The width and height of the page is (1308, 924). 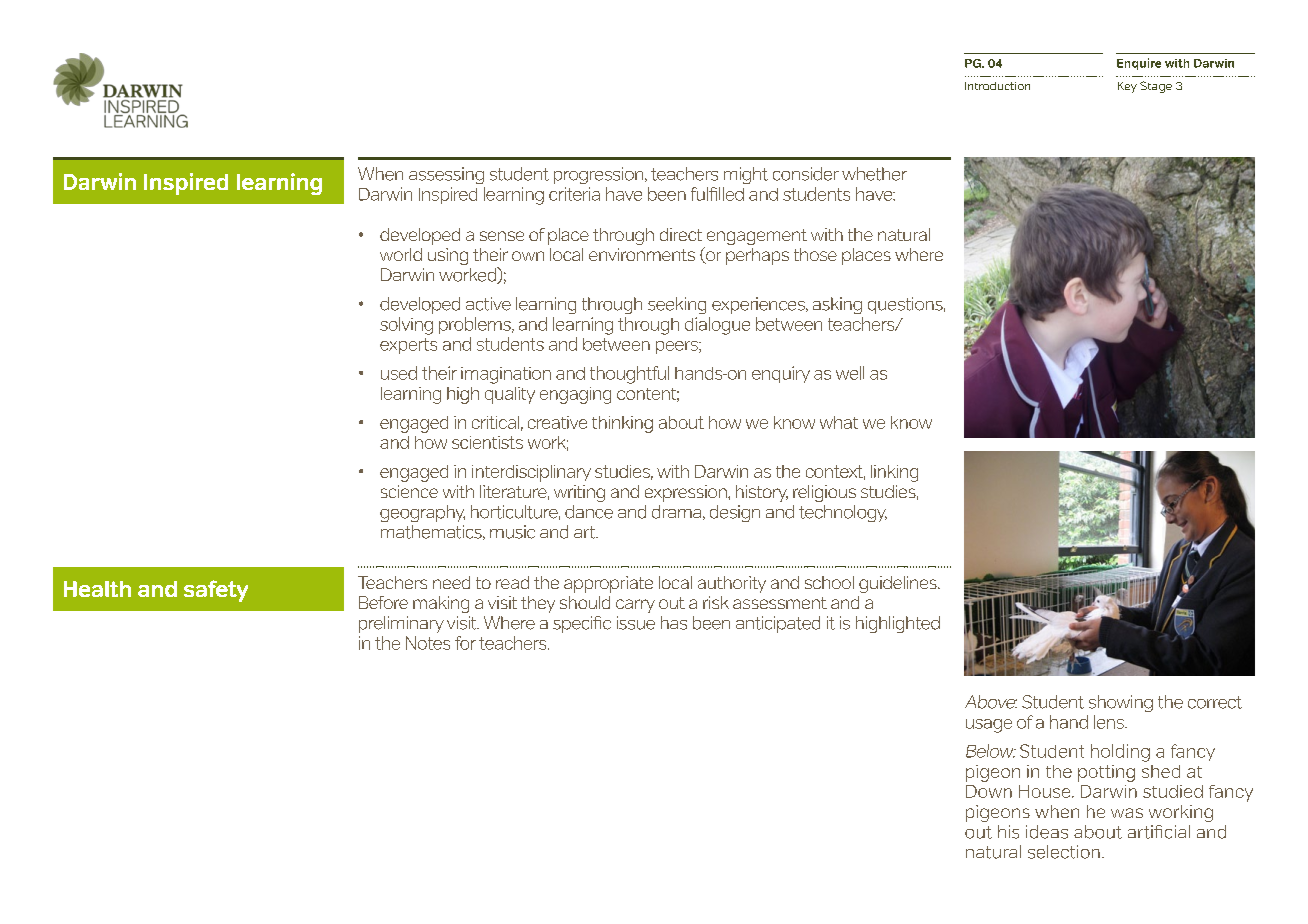 I want to click on linking, so click(x=894, y=473).
